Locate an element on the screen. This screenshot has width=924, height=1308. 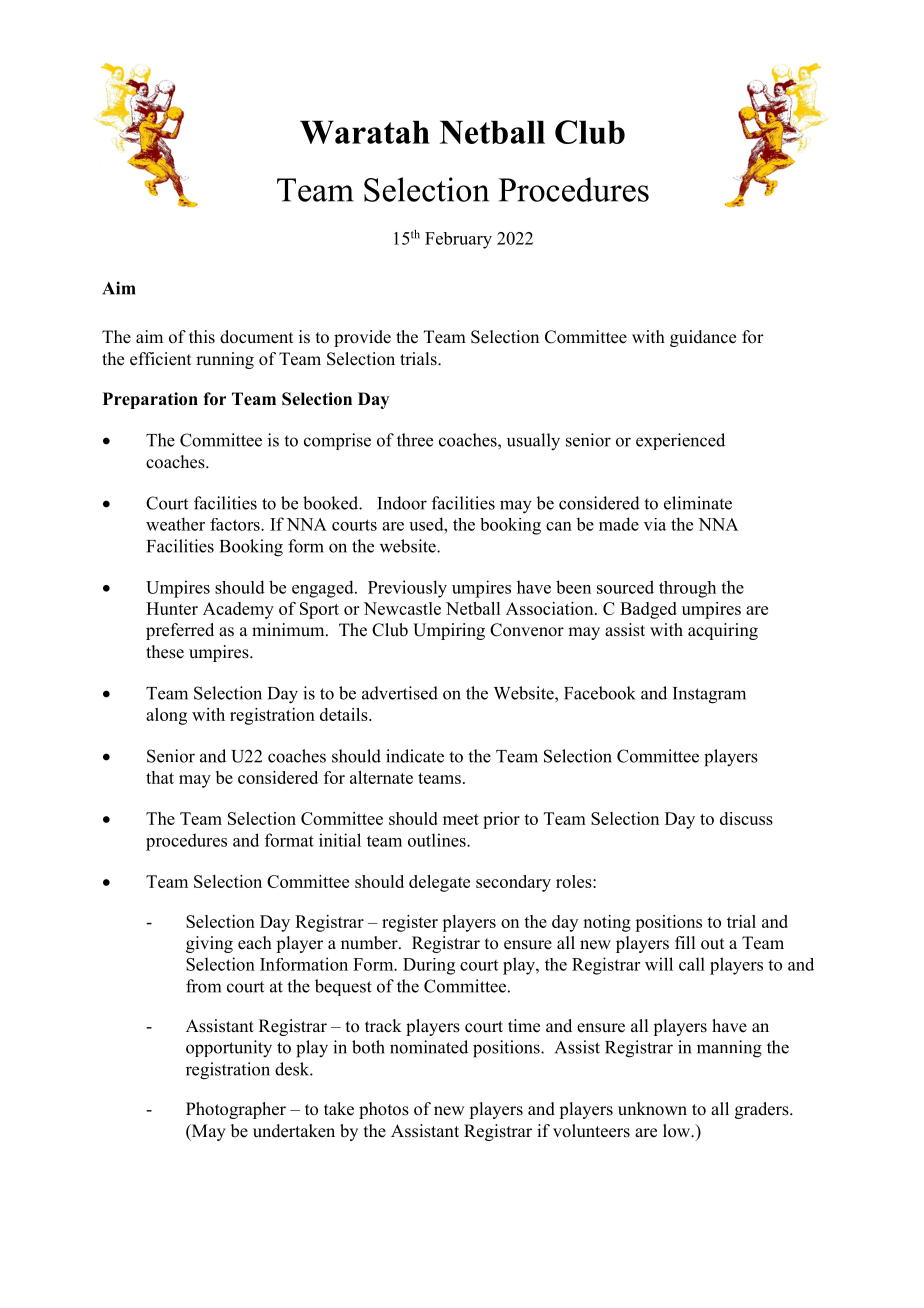
experienced is located at coordinates (680, 441).
